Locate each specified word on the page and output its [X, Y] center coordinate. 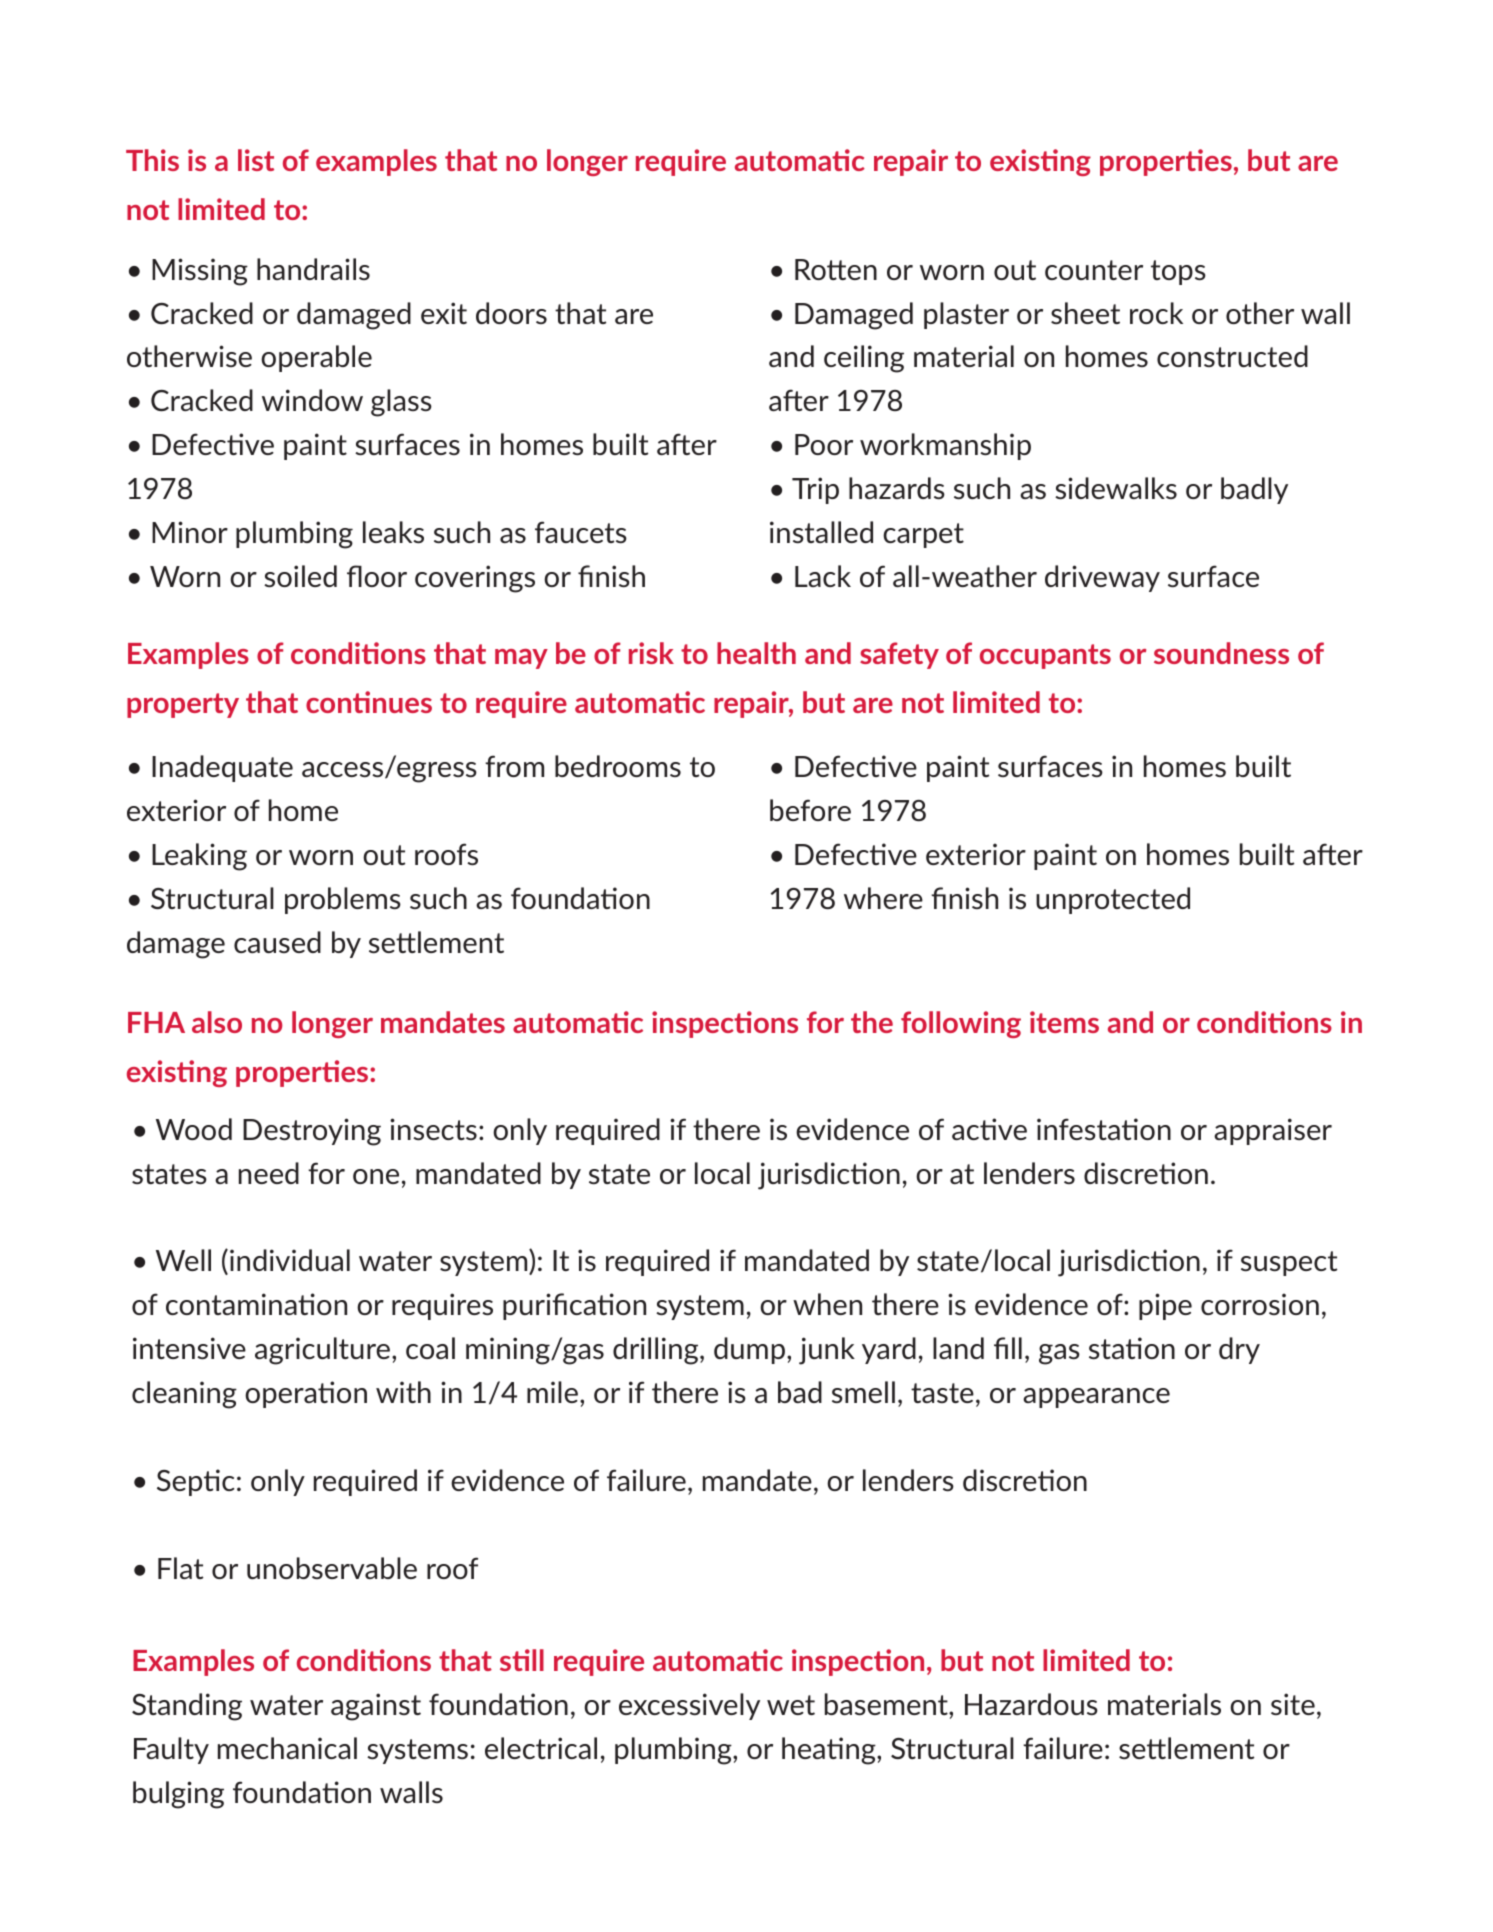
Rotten [836, 269]
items [1064, 1022]
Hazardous [1031, 1704]
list [256, 160]
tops [1178, 272]
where [883, 898]
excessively [689, 1706]
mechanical [287, 1748]
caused [277, 942]
